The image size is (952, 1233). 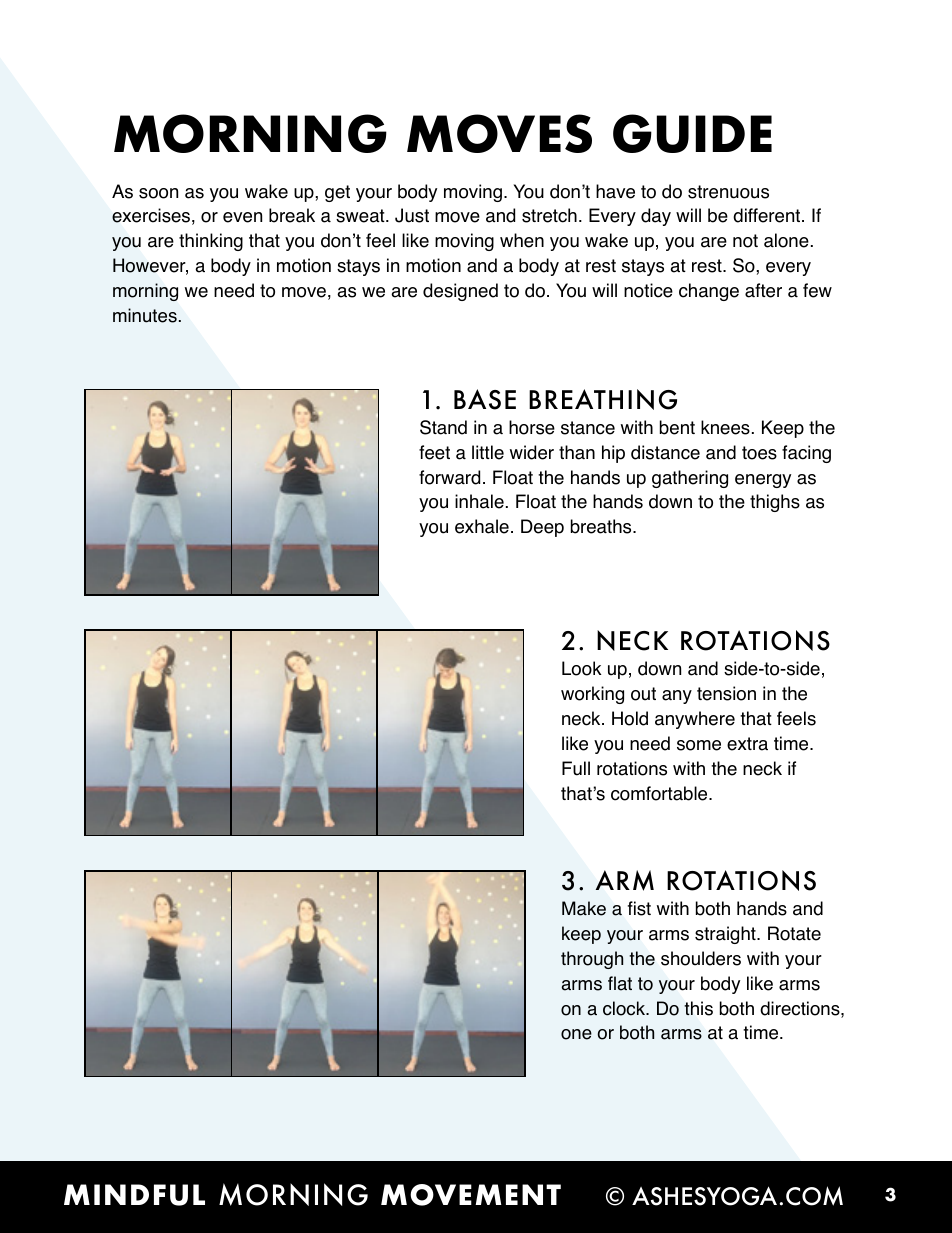 What do you see at coordinates (763, 481) in the page?
I see `energy` at bounding box center [763, 481].
